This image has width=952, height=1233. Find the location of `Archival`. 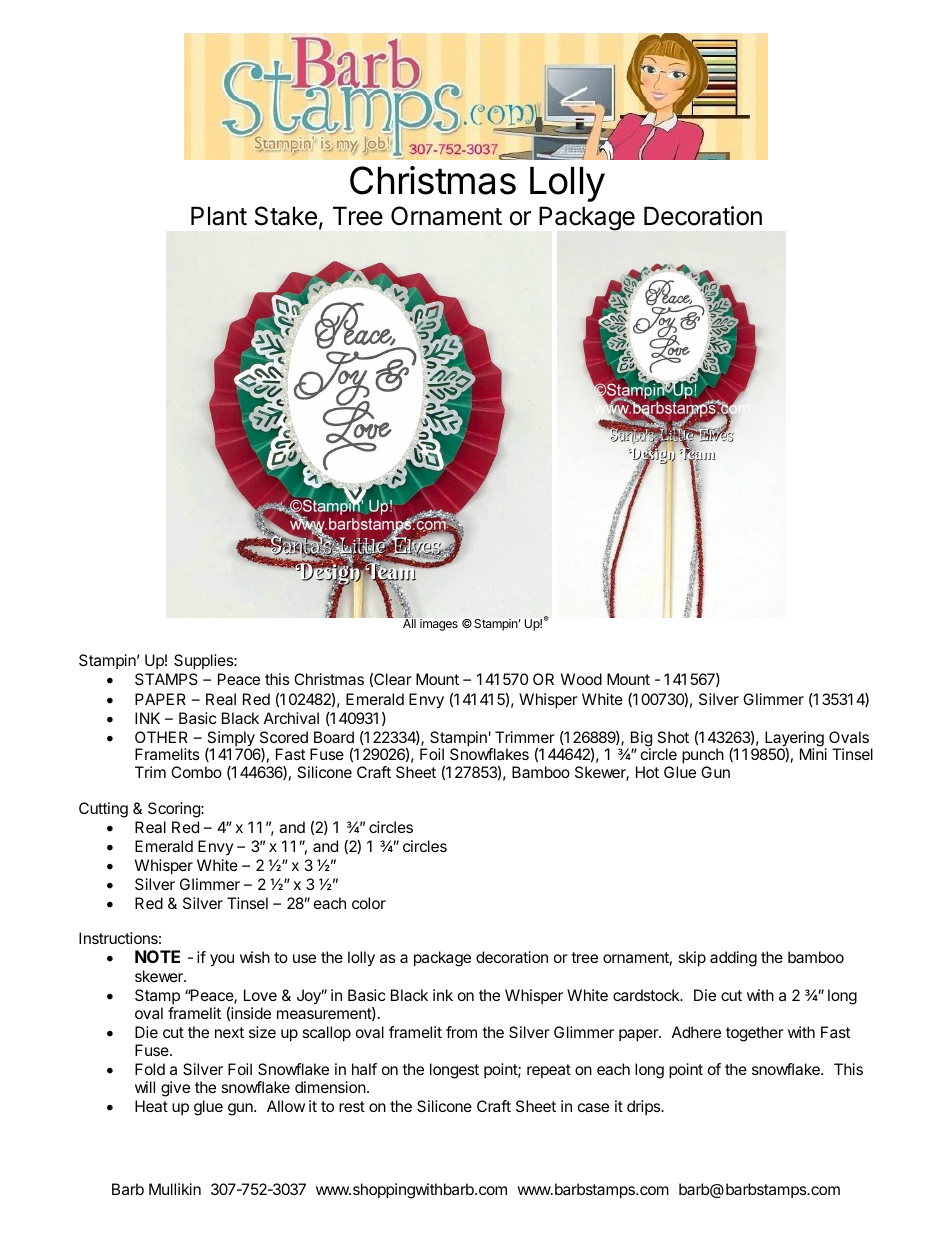

Archival is located at coordinates (291, 718).
